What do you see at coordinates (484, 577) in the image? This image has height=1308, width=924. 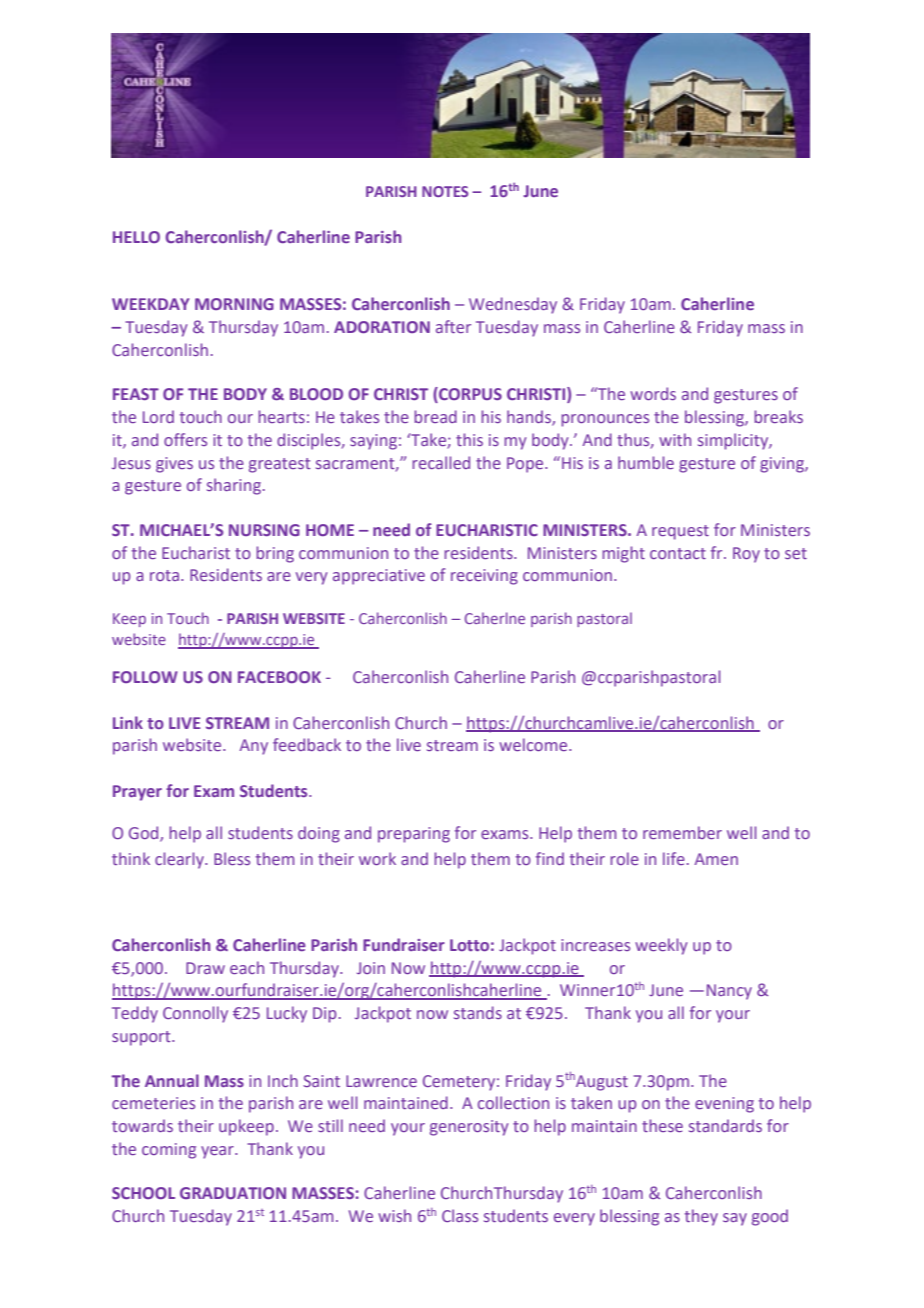 I see `receiving` at bounding box center [484, 577].
